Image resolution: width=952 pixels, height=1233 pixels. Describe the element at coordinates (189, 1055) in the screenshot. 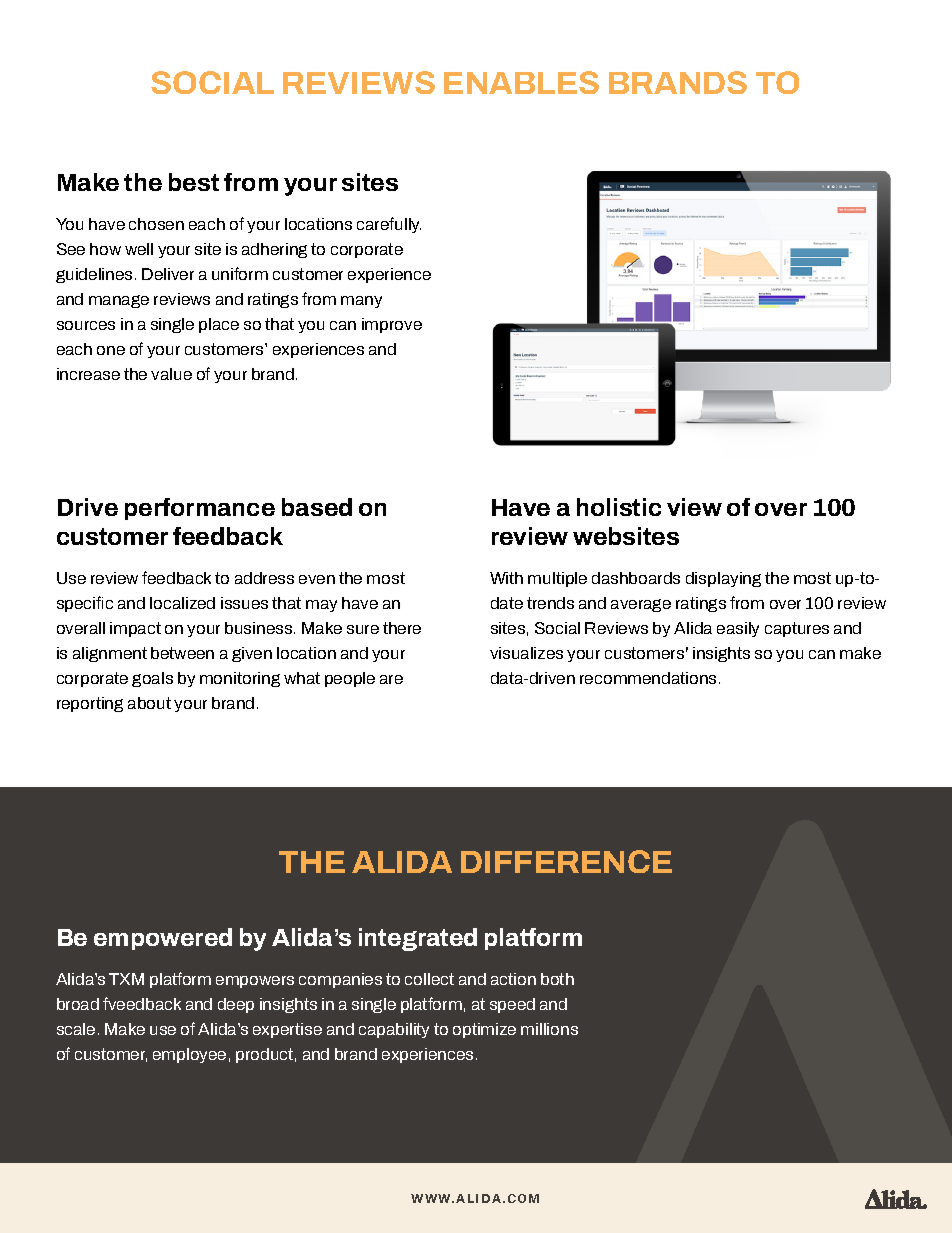

I see `employee` at that location.
